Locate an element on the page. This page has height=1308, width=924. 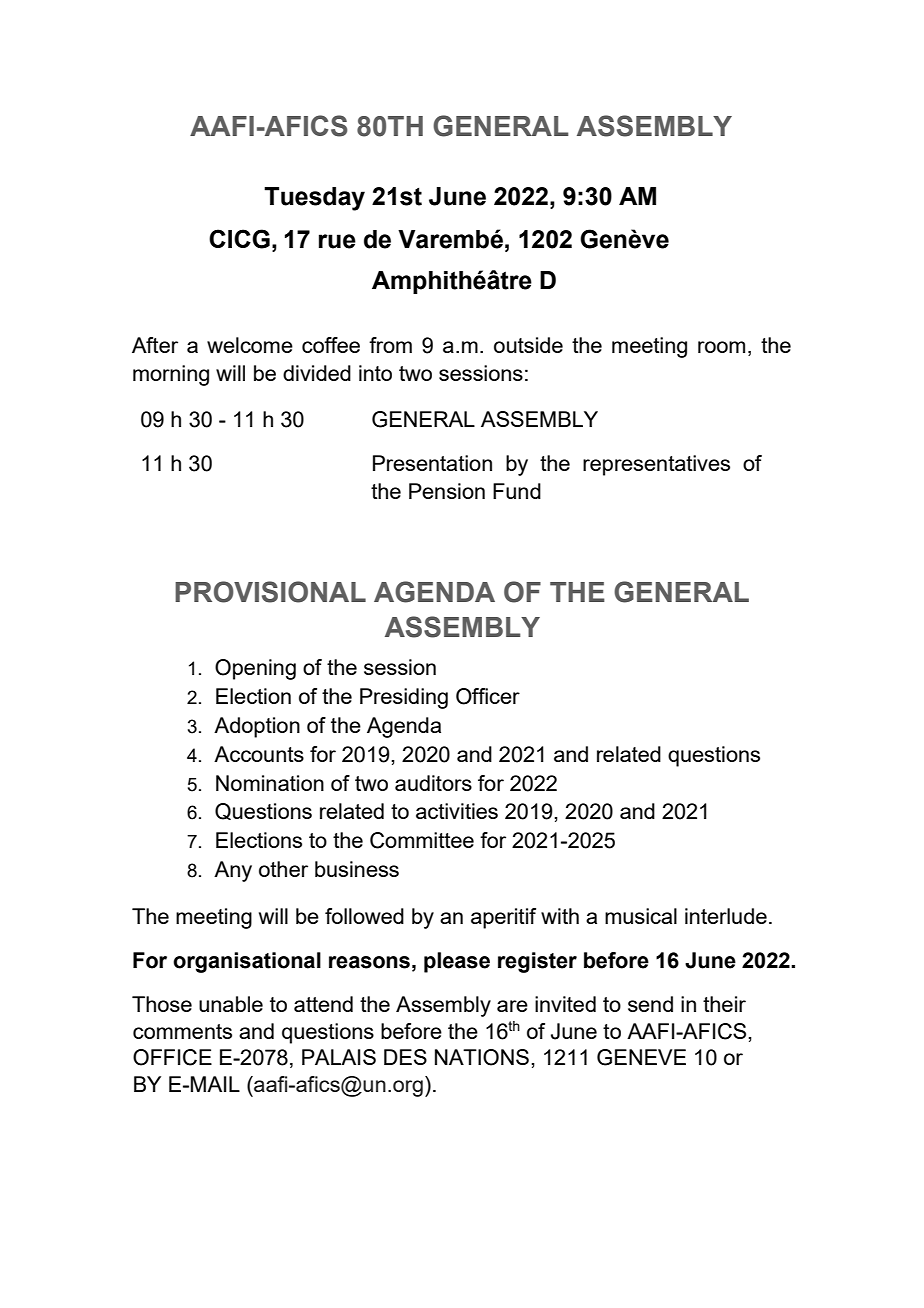
rue is located at coordinates (337, 241).
